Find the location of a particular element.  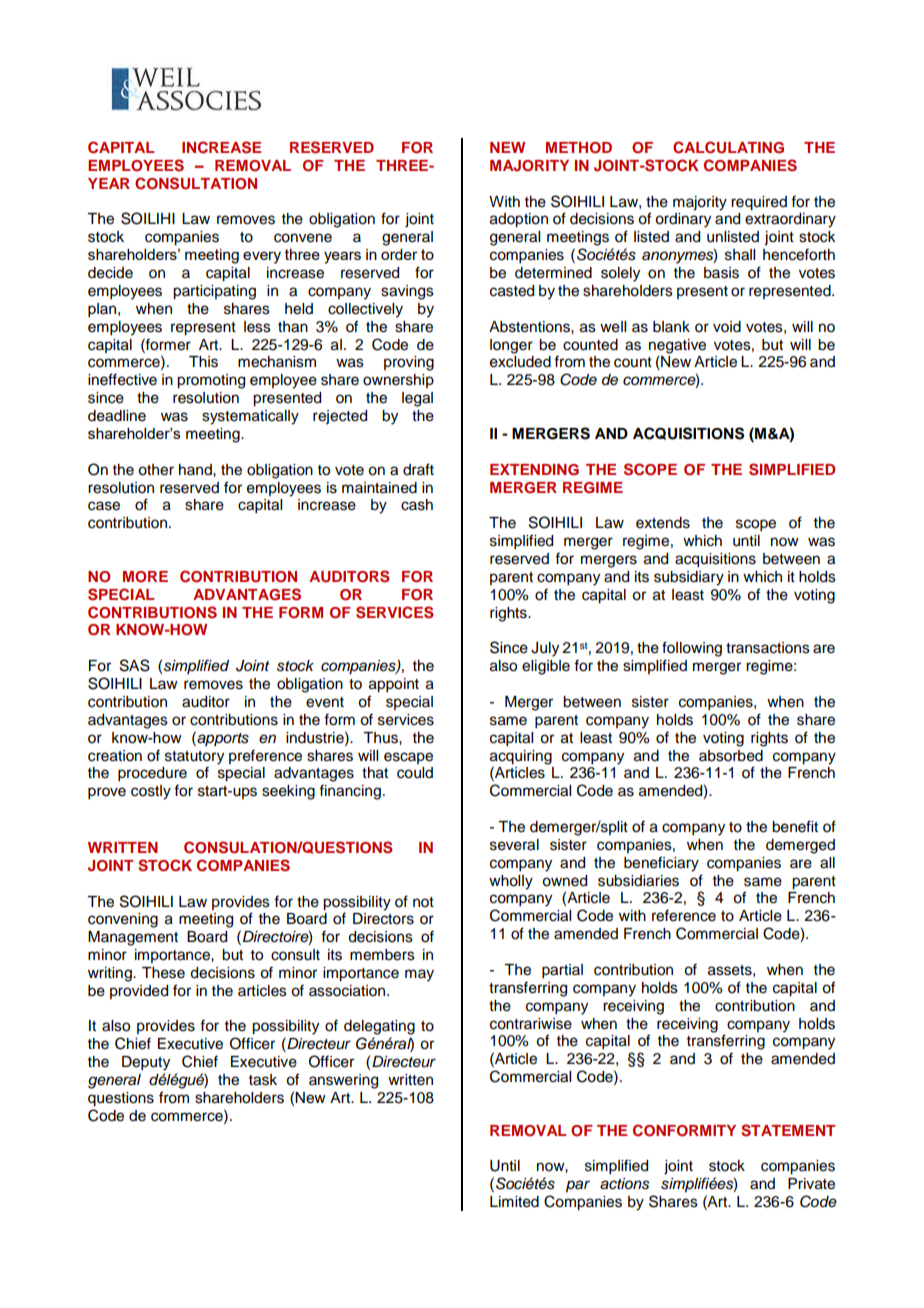

appoint is located at coordinates (394, 685).
